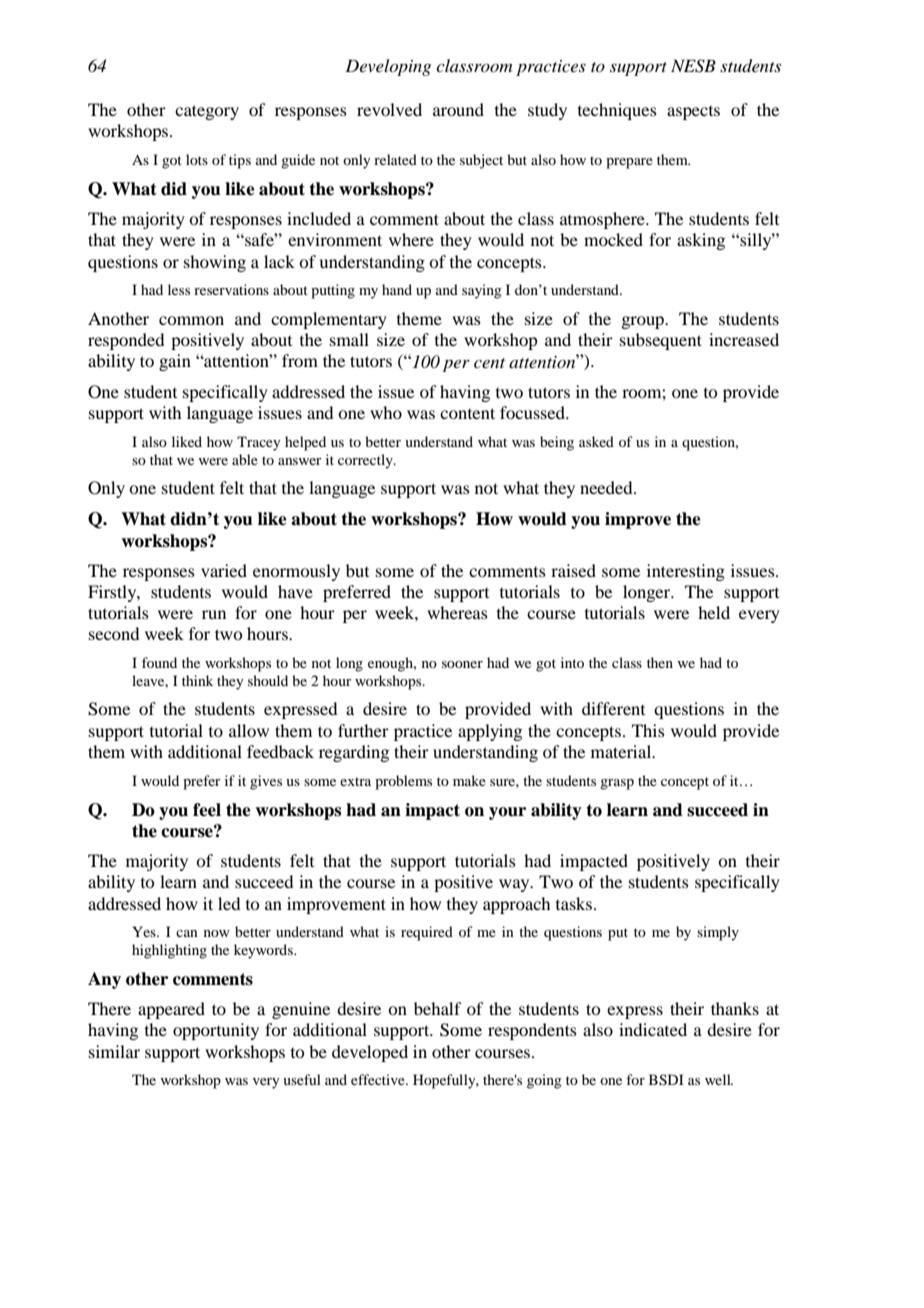  What do you see at coordinates (370, 1053) in the screenshot?
I see `developed` at bounding box center [370, 1053].
